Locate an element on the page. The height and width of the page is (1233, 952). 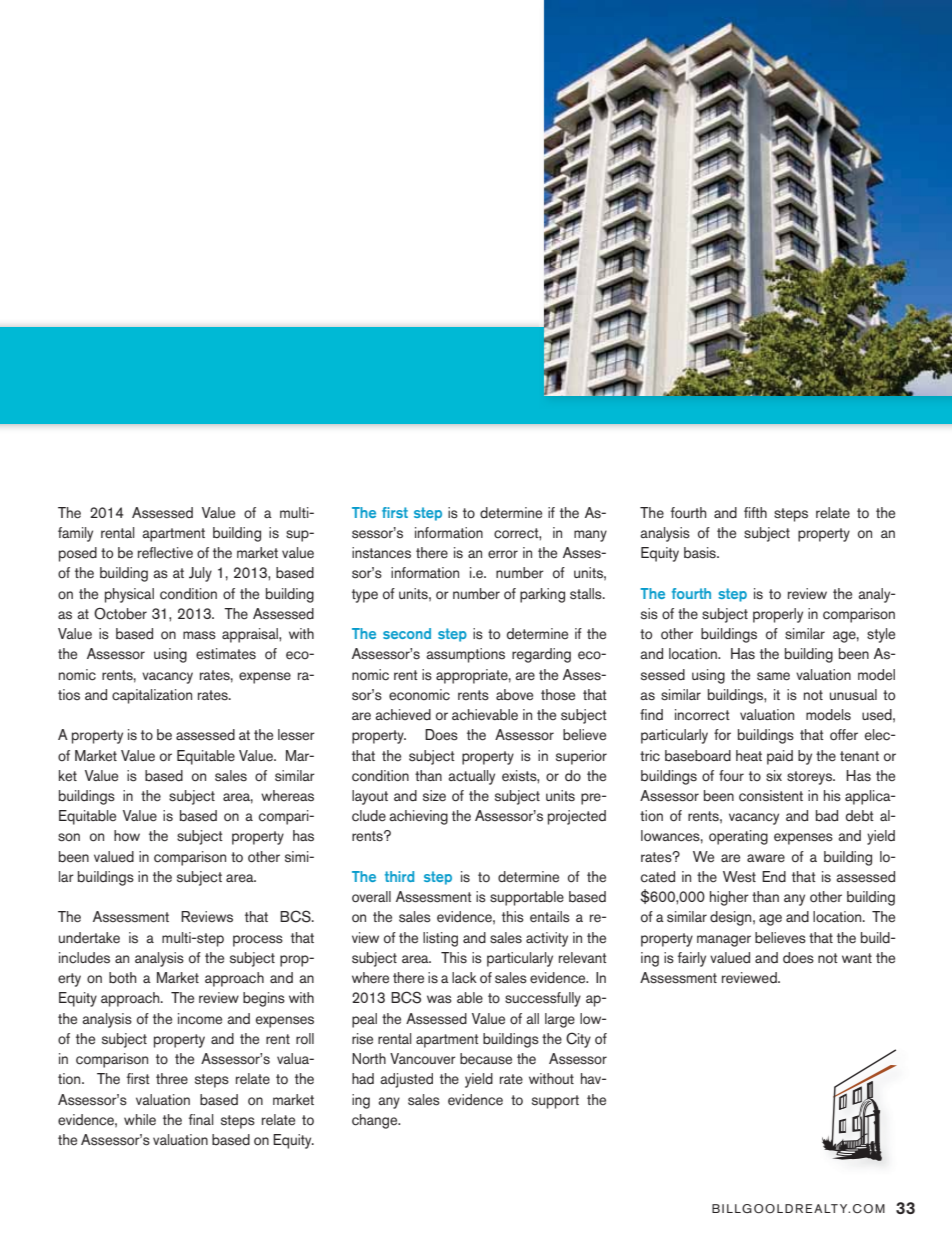
size is located at coordinates (434, 796).
